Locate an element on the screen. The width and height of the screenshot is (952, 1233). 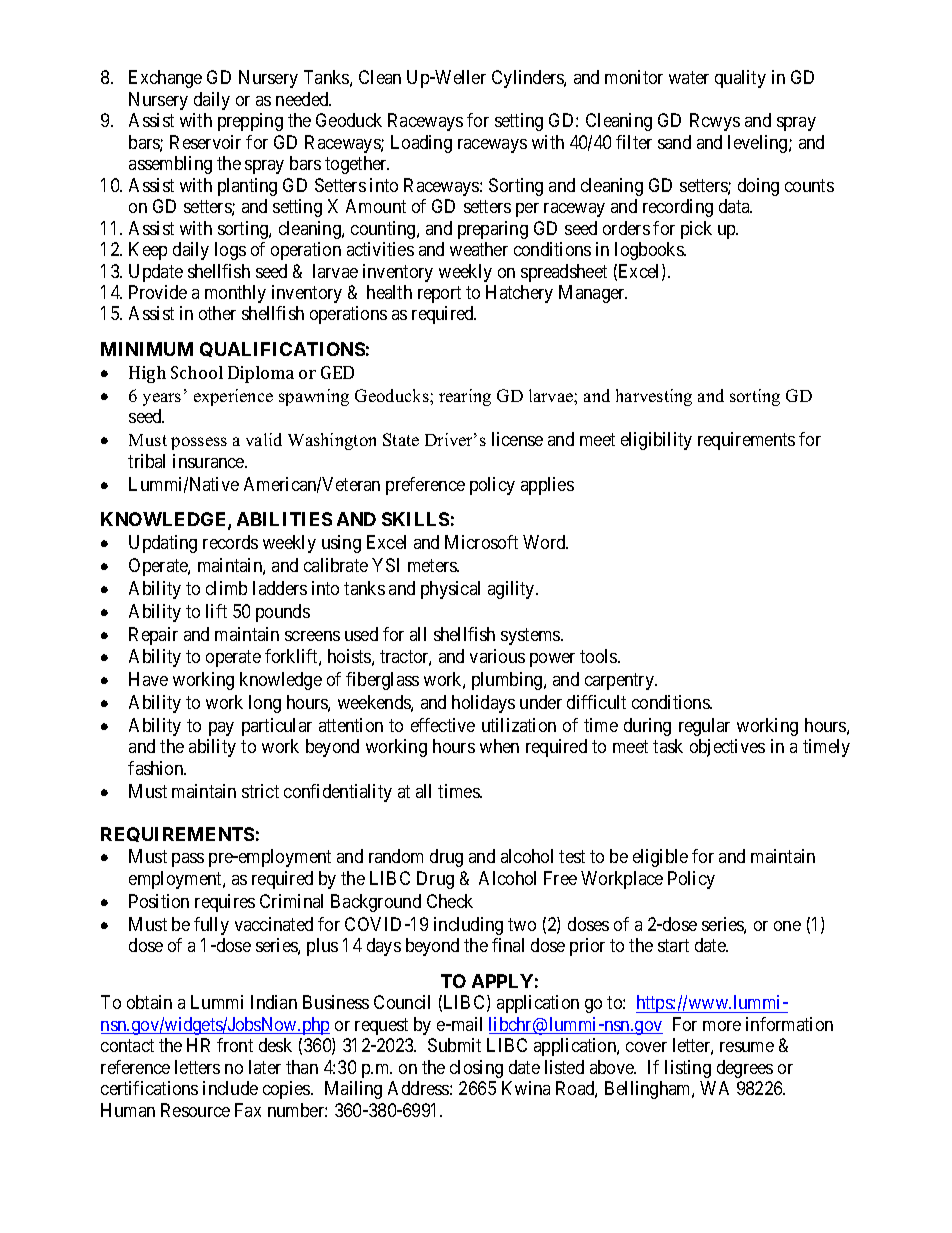
Loading is located at coordinates (421, 144).
